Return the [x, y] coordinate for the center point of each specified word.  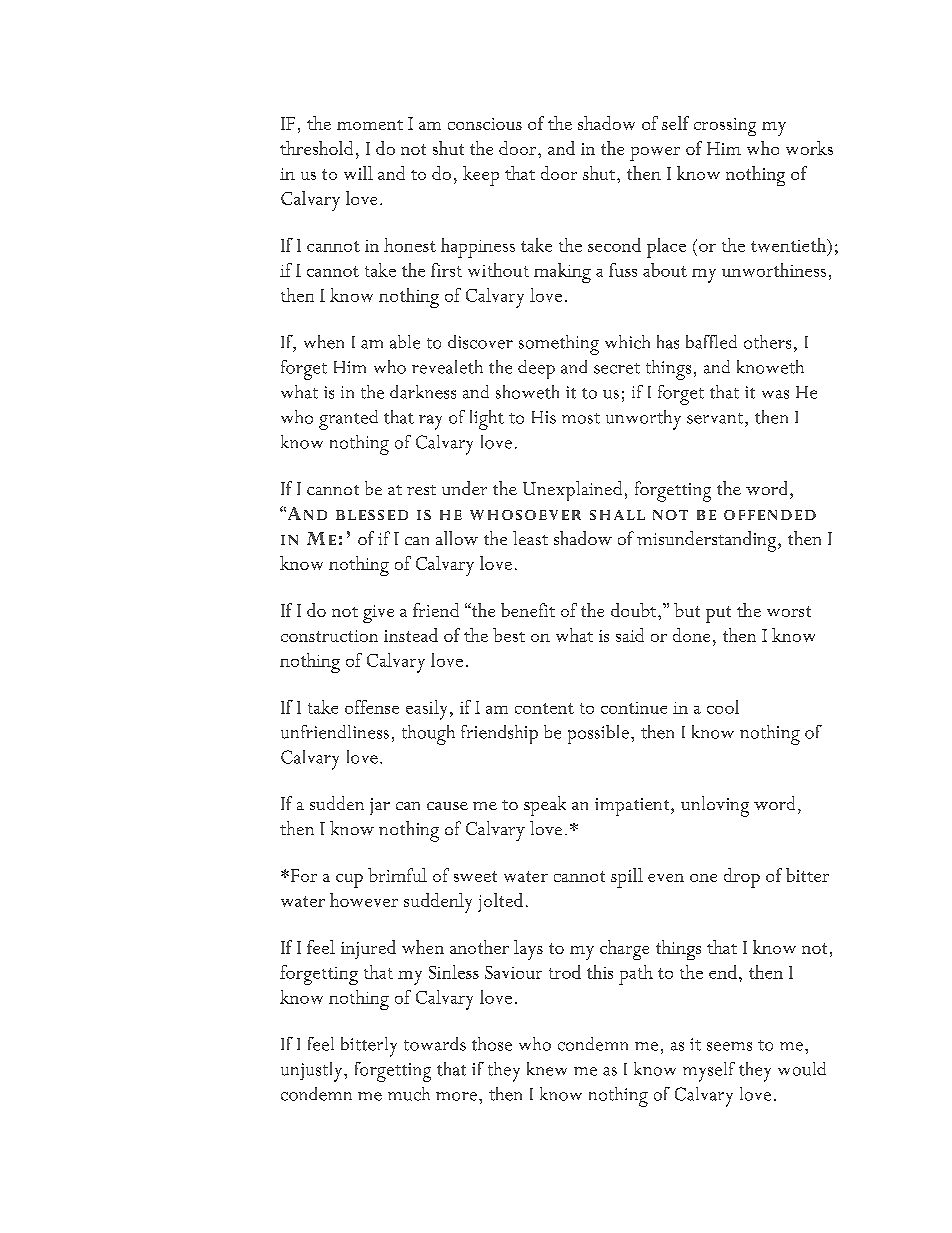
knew [547, 1069]
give [378, 614]
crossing [725, 127]
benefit [528, 610]
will [358, 173]
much [409, 1094]
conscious [485, 124]
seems [729, 1046]
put [718, 614]
